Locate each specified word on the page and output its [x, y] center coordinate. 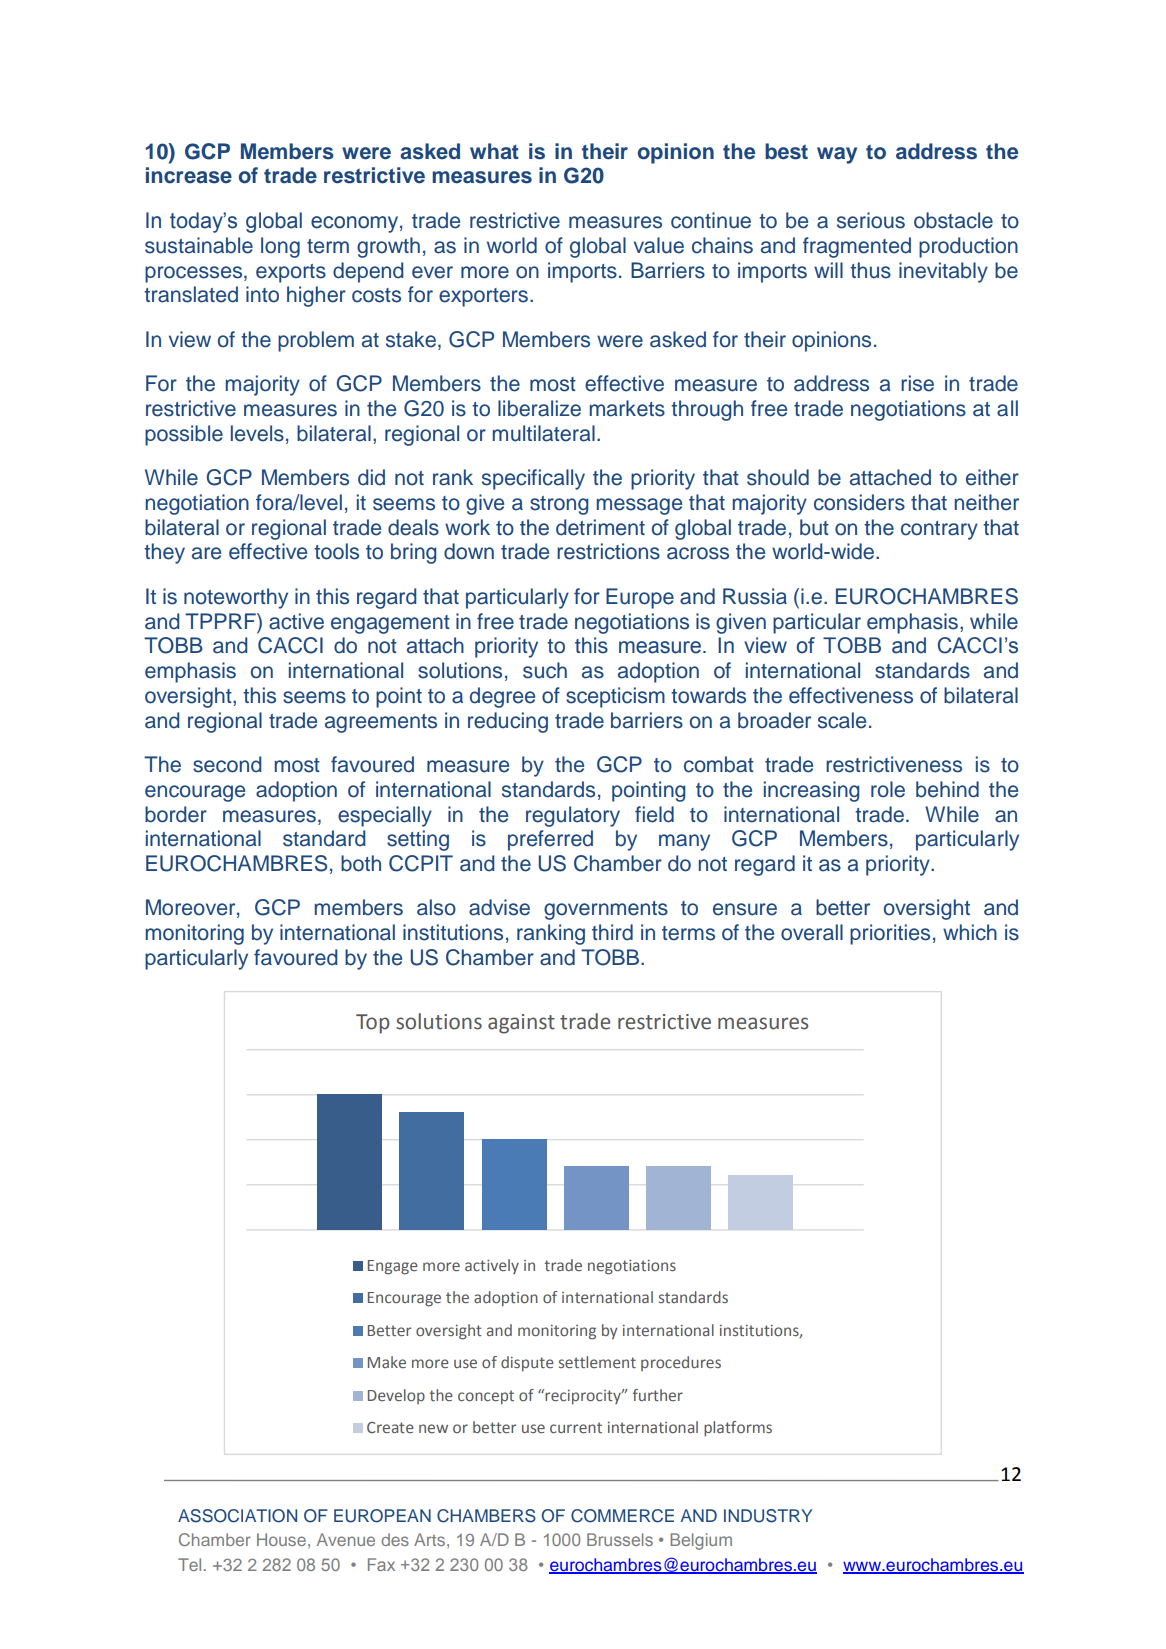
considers [859, 502]
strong [559, 505]
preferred [550, 840]
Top [373, 1024]
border [176, 814]
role [888, 789]
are [206, 553]
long [280, 247]
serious [871, 220]
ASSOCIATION [237, 1516]
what [494, 151]
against [521, 1024]
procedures [681, 1363]
